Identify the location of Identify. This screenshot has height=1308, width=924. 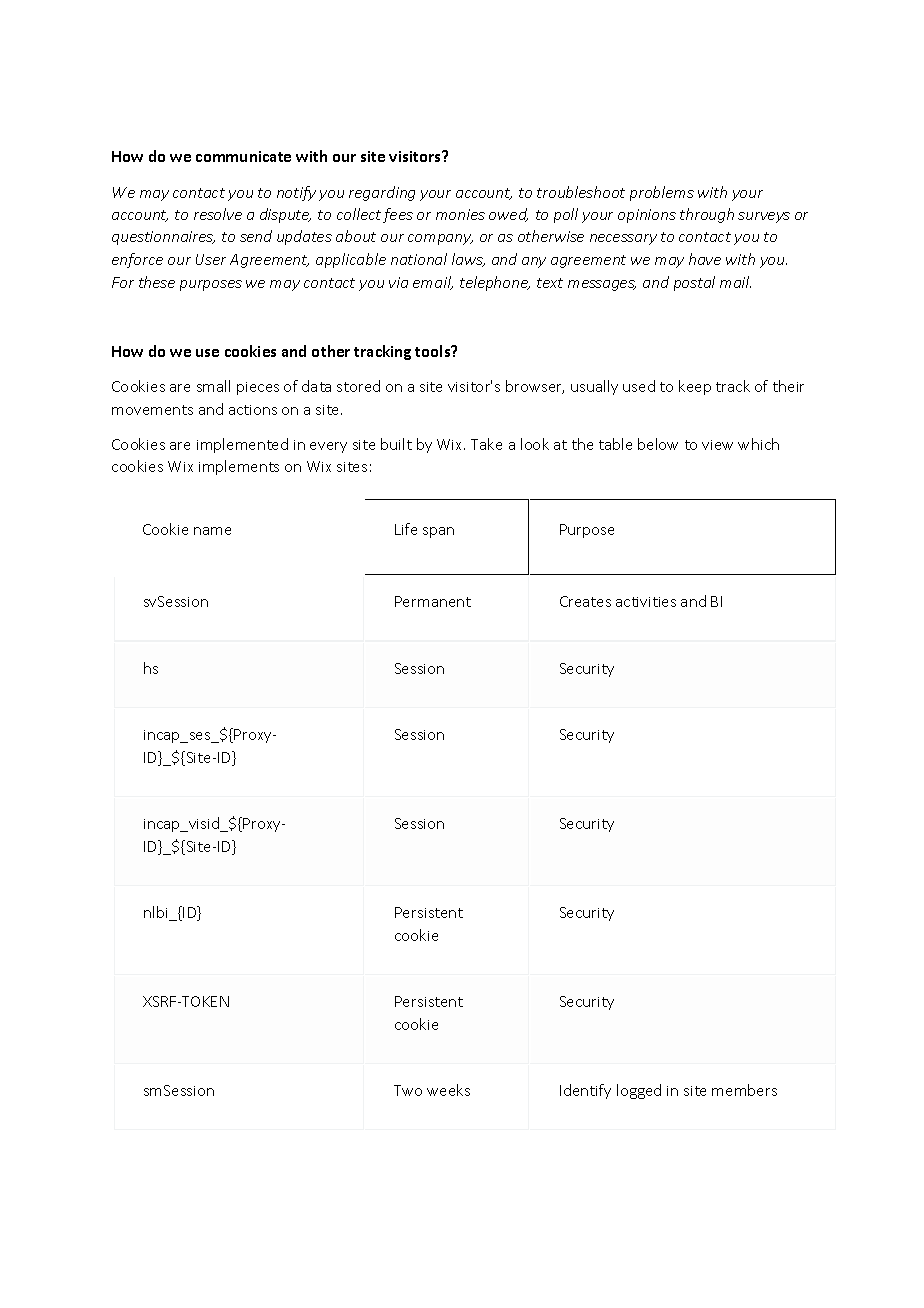
(585, 1091).
